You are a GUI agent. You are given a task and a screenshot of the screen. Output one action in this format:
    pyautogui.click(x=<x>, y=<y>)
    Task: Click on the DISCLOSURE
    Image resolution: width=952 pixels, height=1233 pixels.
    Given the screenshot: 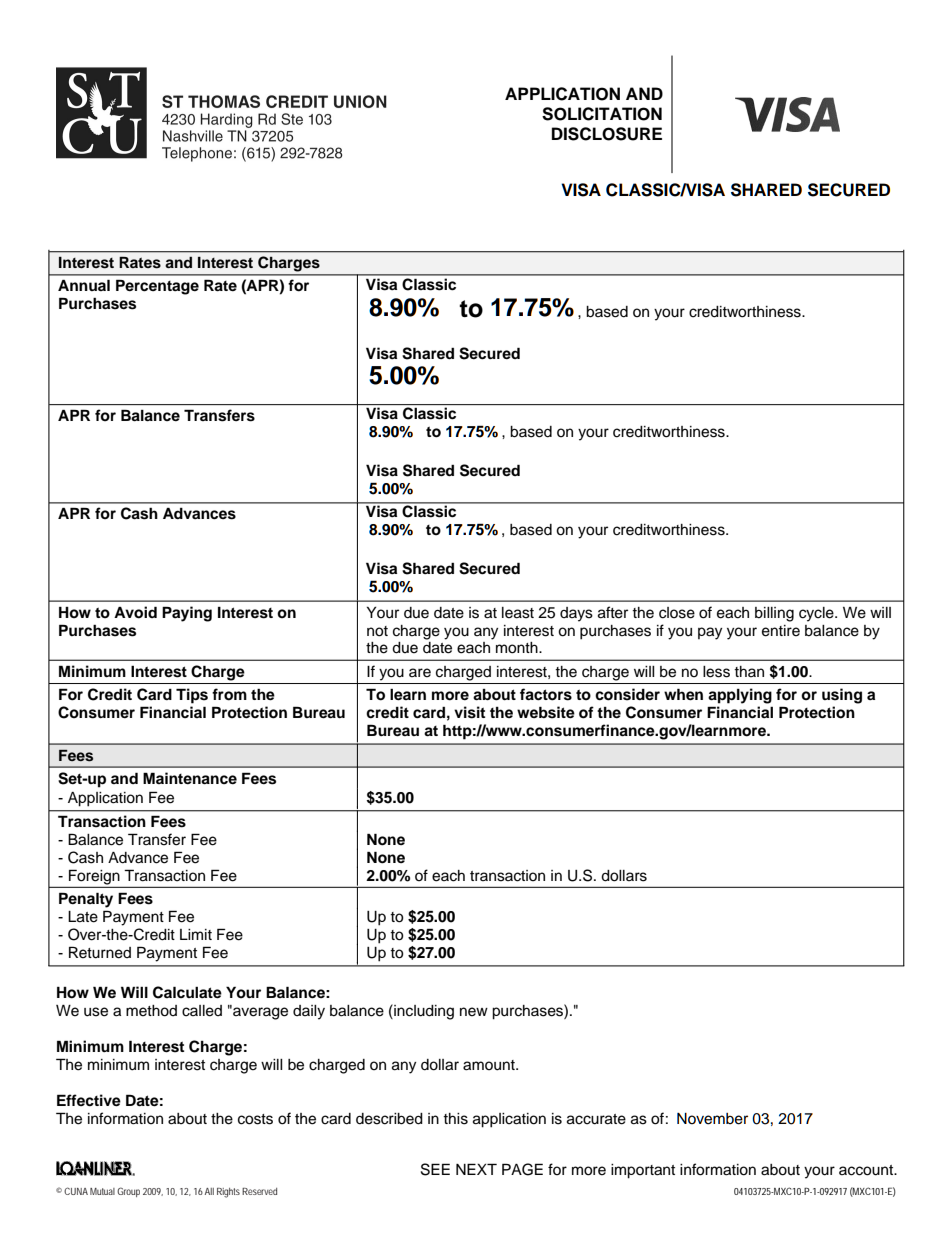 What is the action you would take?
    pyautogui.click(x=607, y=134)
